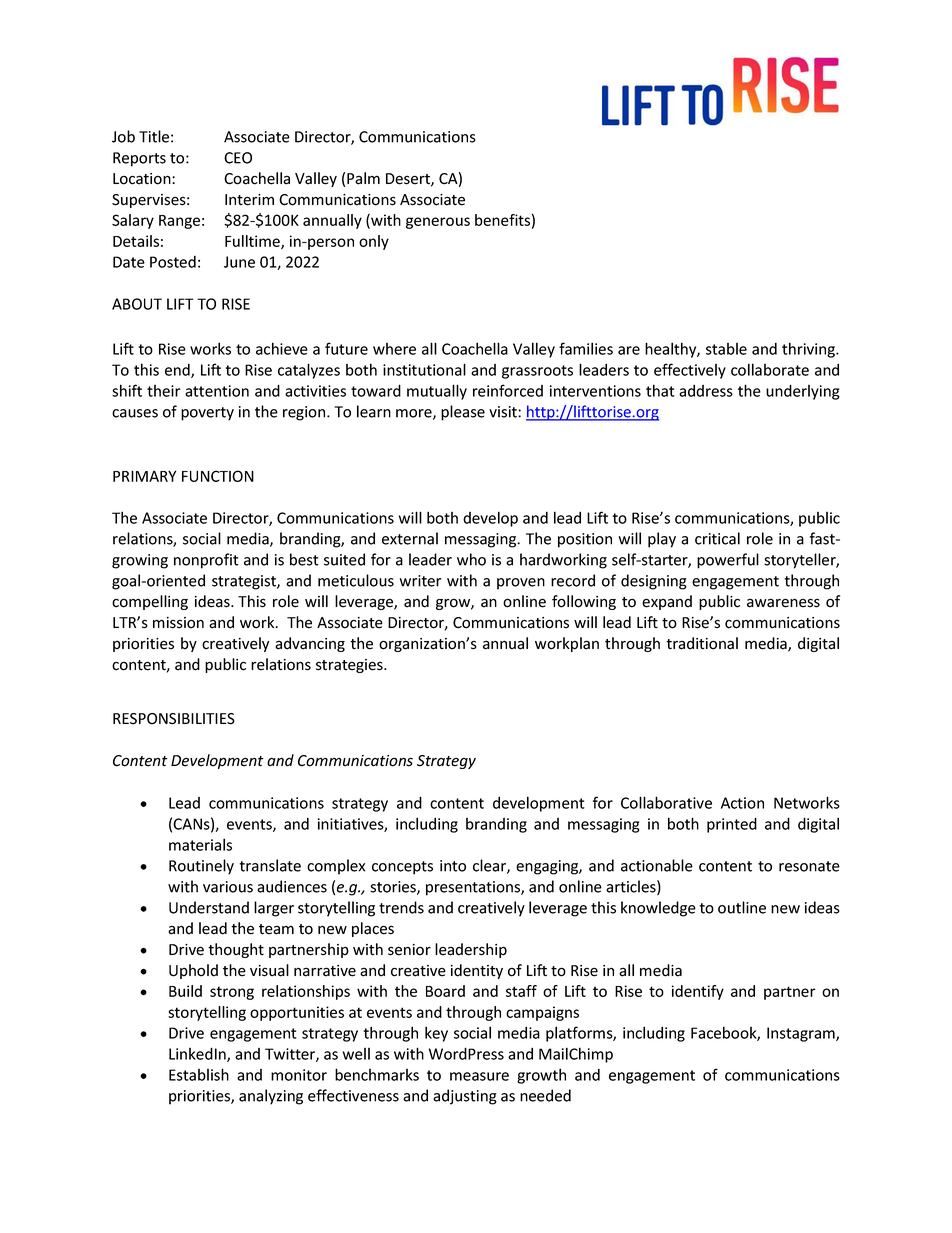  I want to click on effectively, so click(690, 371).
